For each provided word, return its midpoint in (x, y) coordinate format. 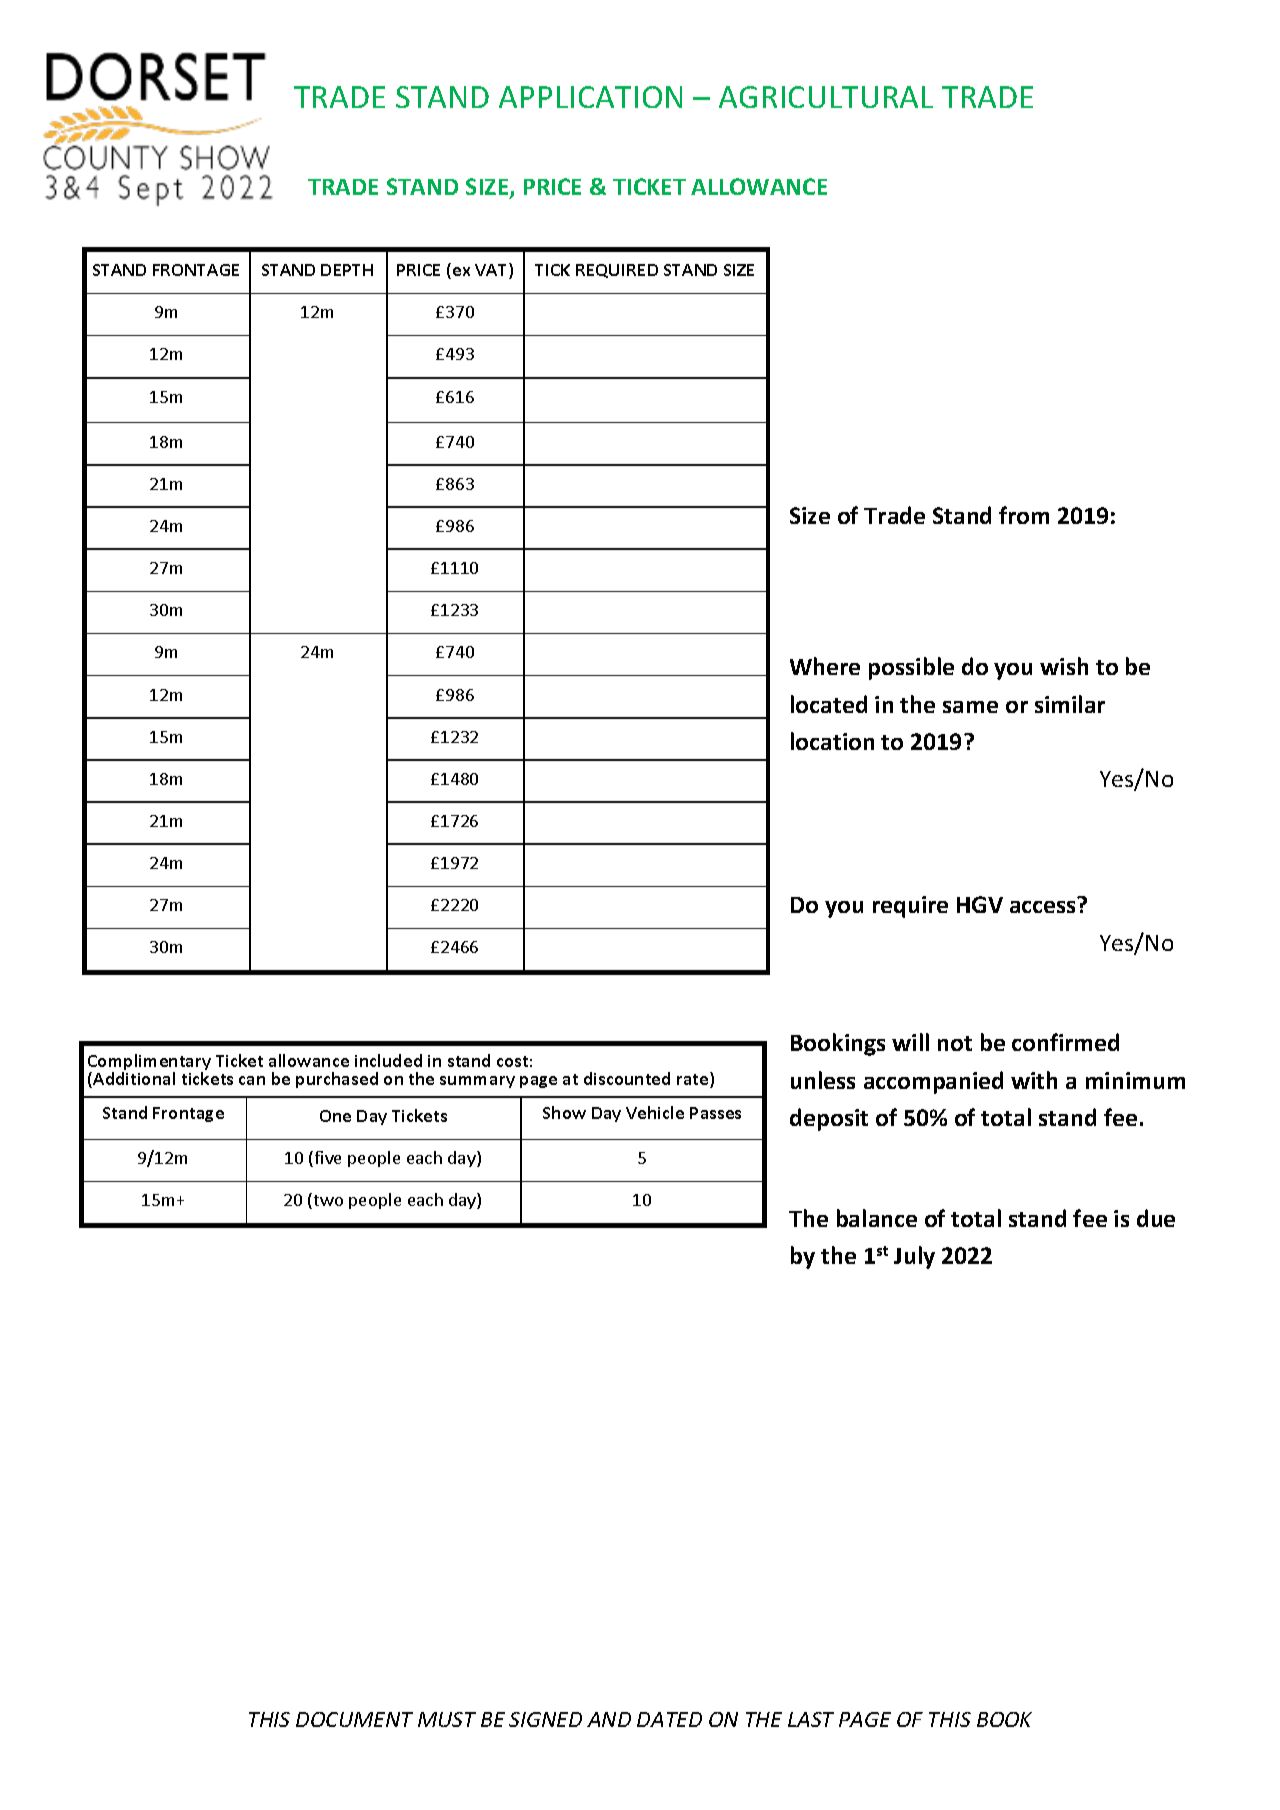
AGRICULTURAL (826, 97)
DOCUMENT (354, 1719)
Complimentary (149, 1063)
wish (1064, 666)
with (1034, 1080)
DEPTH (347, 270)
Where (825, 666)
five (328, 1157)
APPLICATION (590, 97)
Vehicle (655, 1112)
